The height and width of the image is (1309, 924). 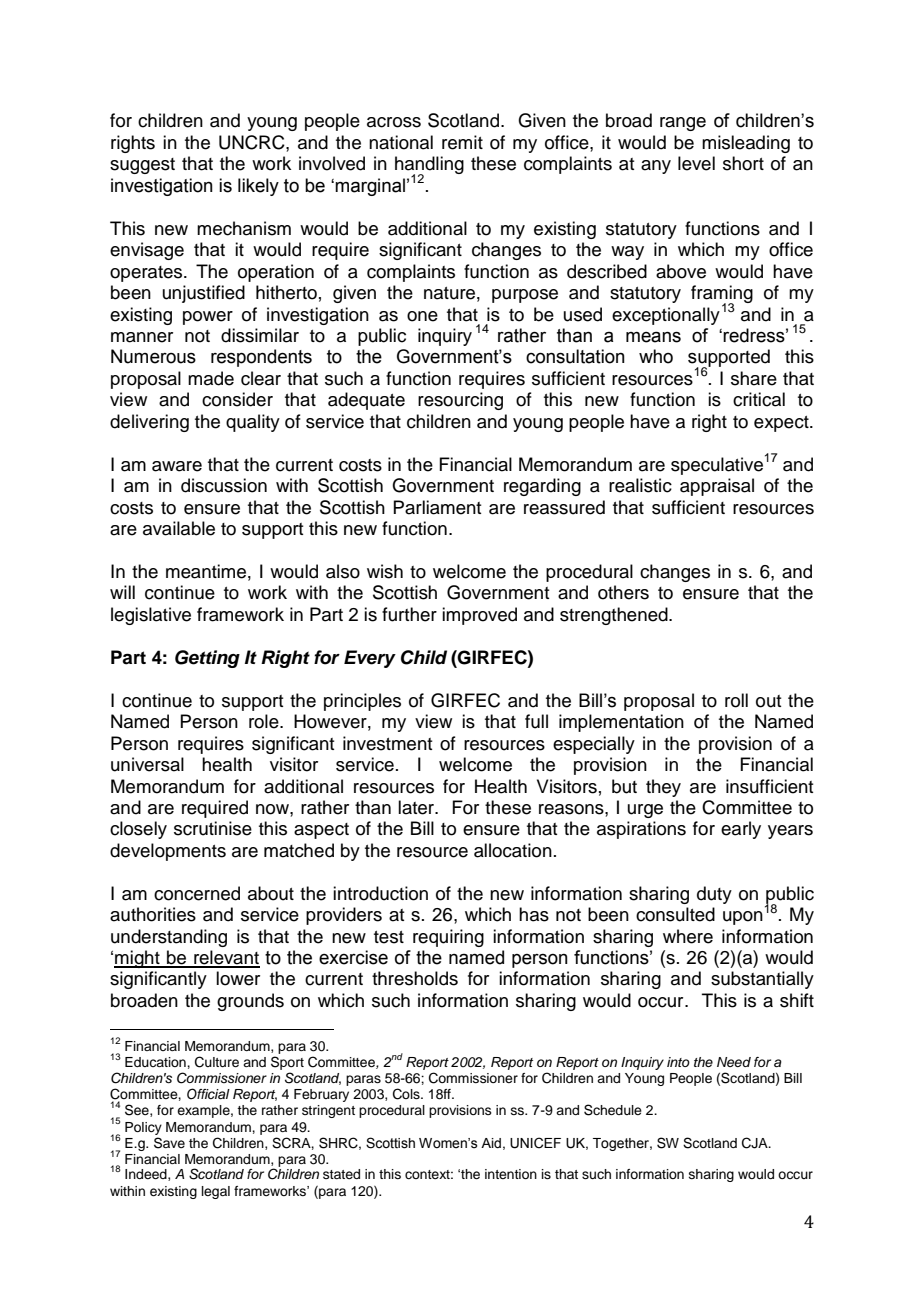 I want to click on Aid, so click(x=491, y=1143).
